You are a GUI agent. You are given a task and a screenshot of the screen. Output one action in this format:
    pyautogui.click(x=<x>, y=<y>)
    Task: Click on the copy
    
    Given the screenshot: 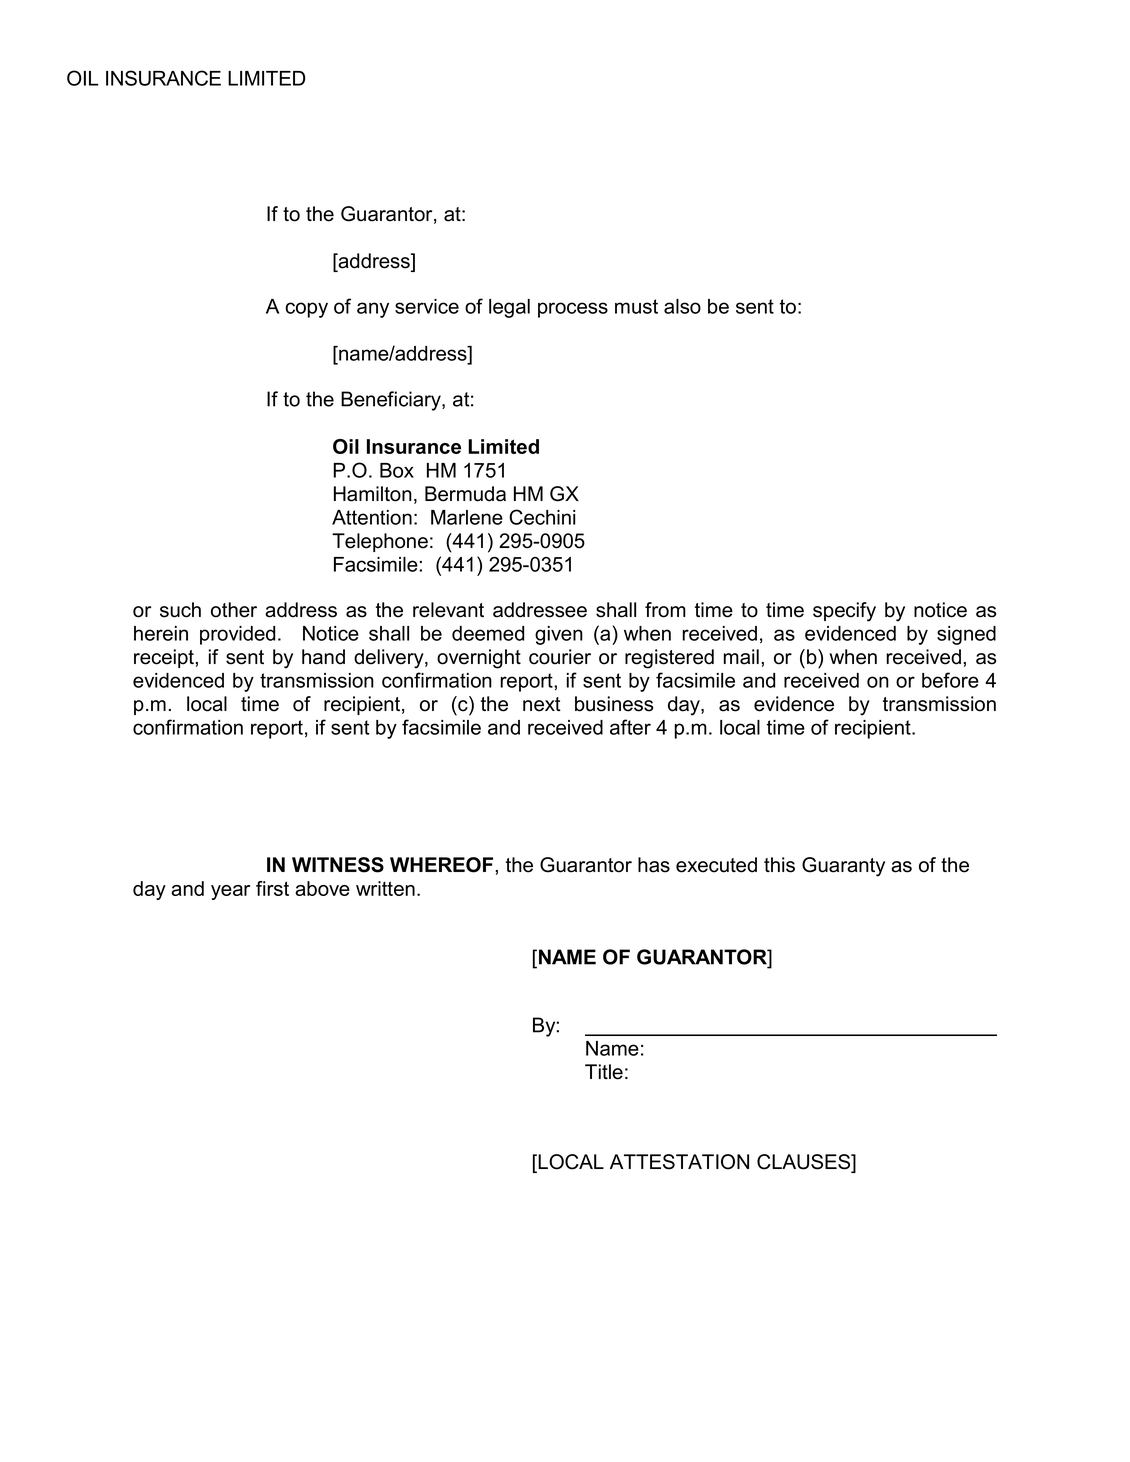 What is the action you would take?
    pyautogui.click(x=306, y=310)
